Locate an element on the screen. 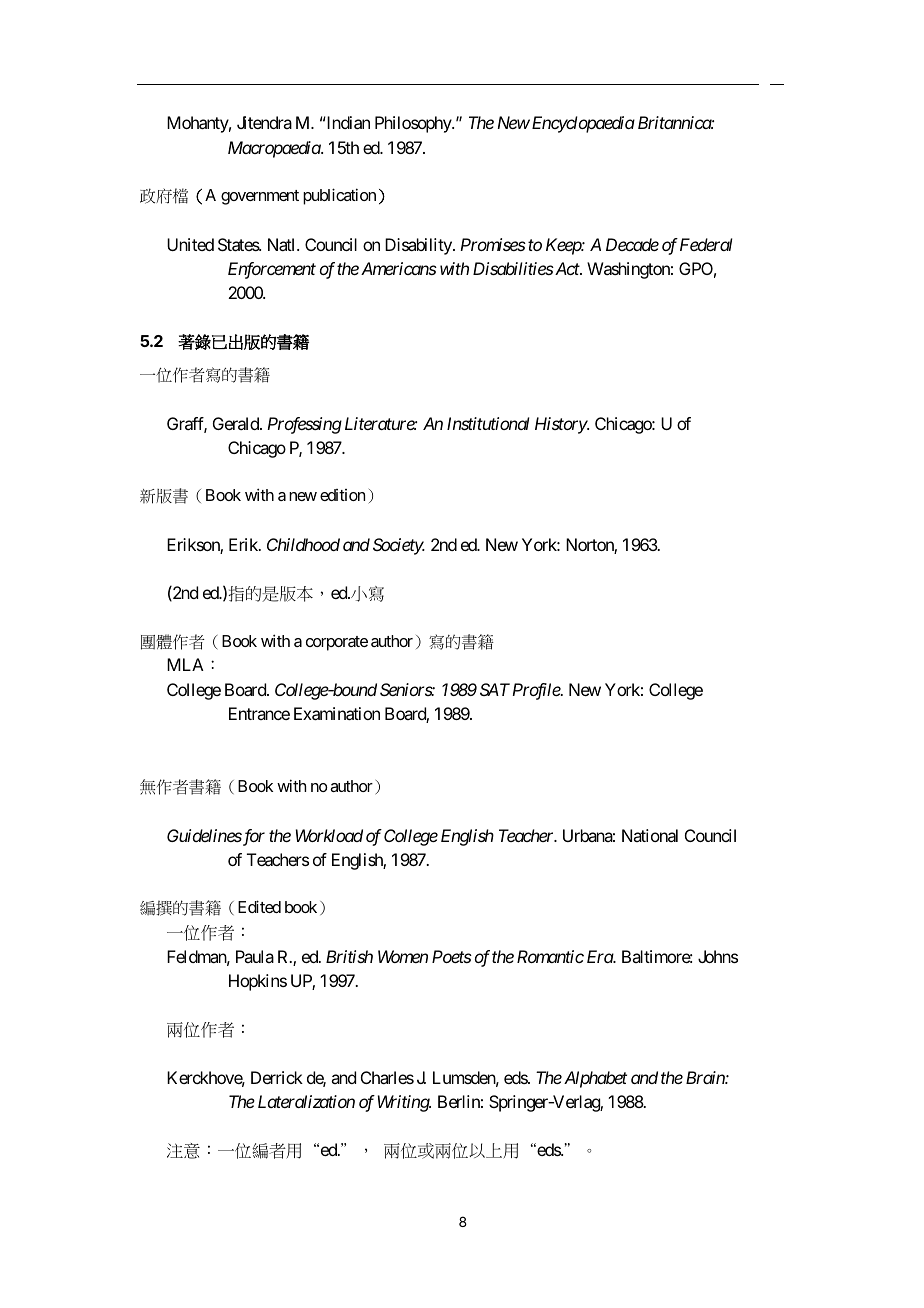 This screenshot has width=924, height=1308. government is located at coordinates (260, 197).
